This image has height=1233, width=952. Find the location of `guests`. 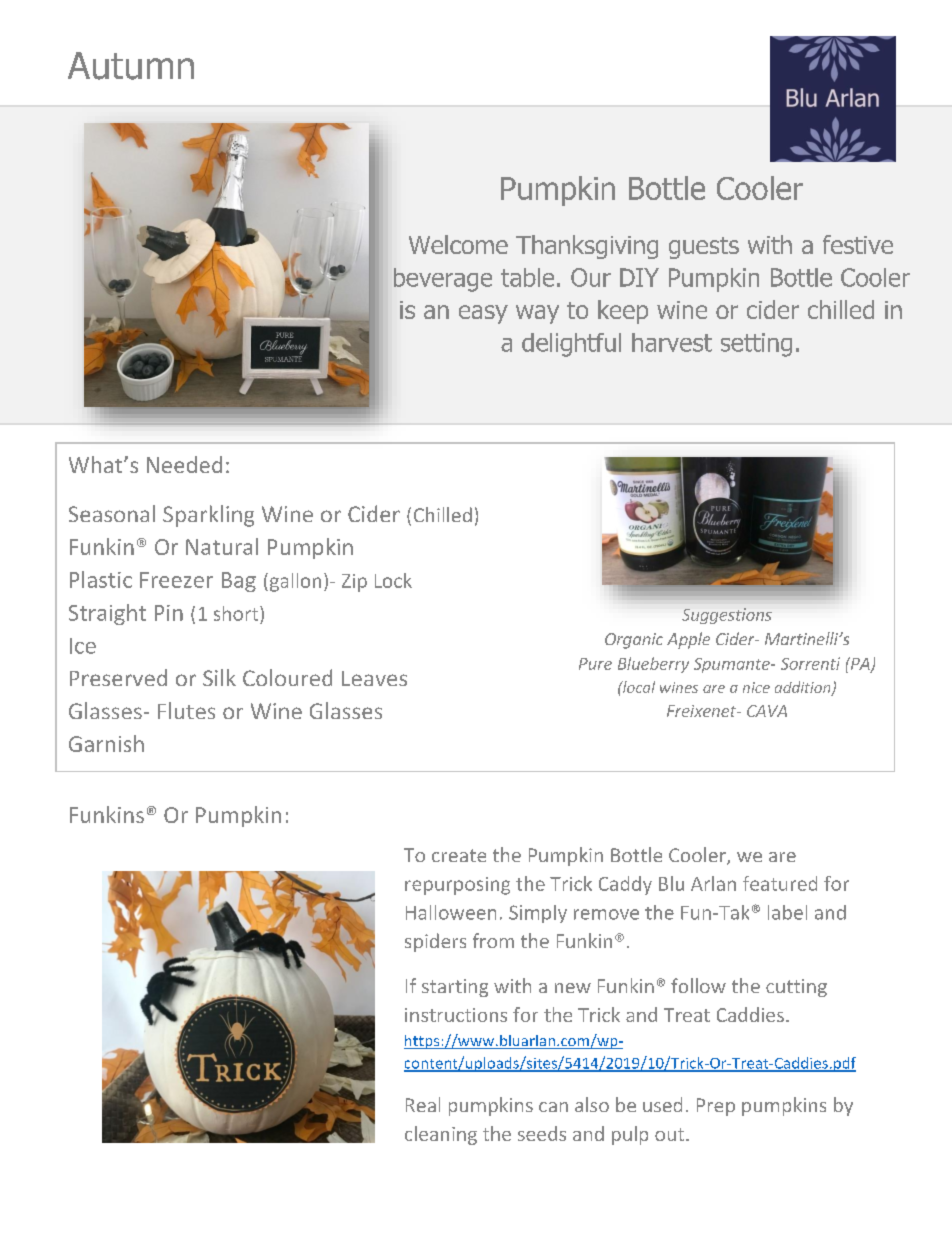

guests is located at coordinates (704, 248).
